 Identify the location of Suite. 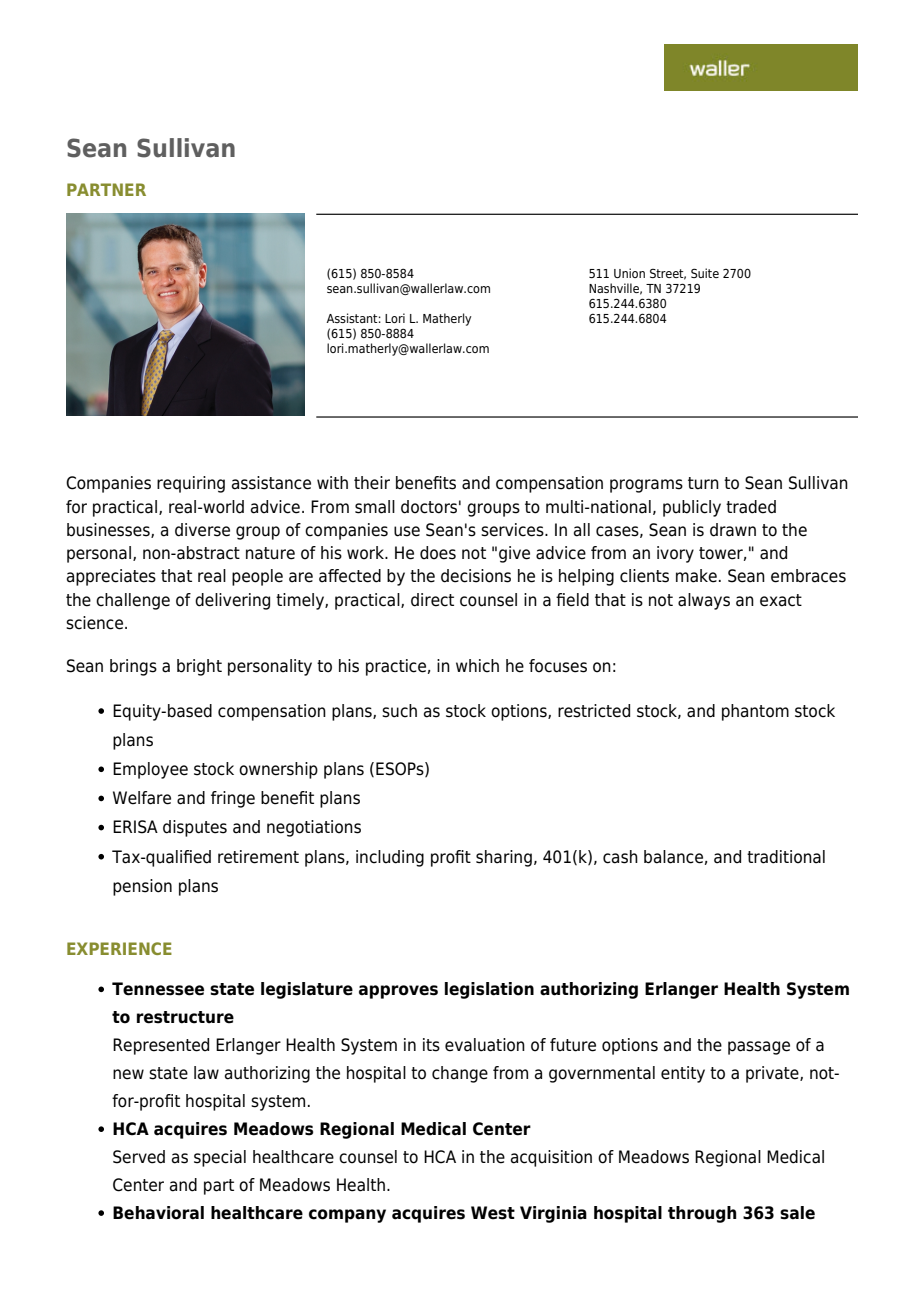
(705, 273).
